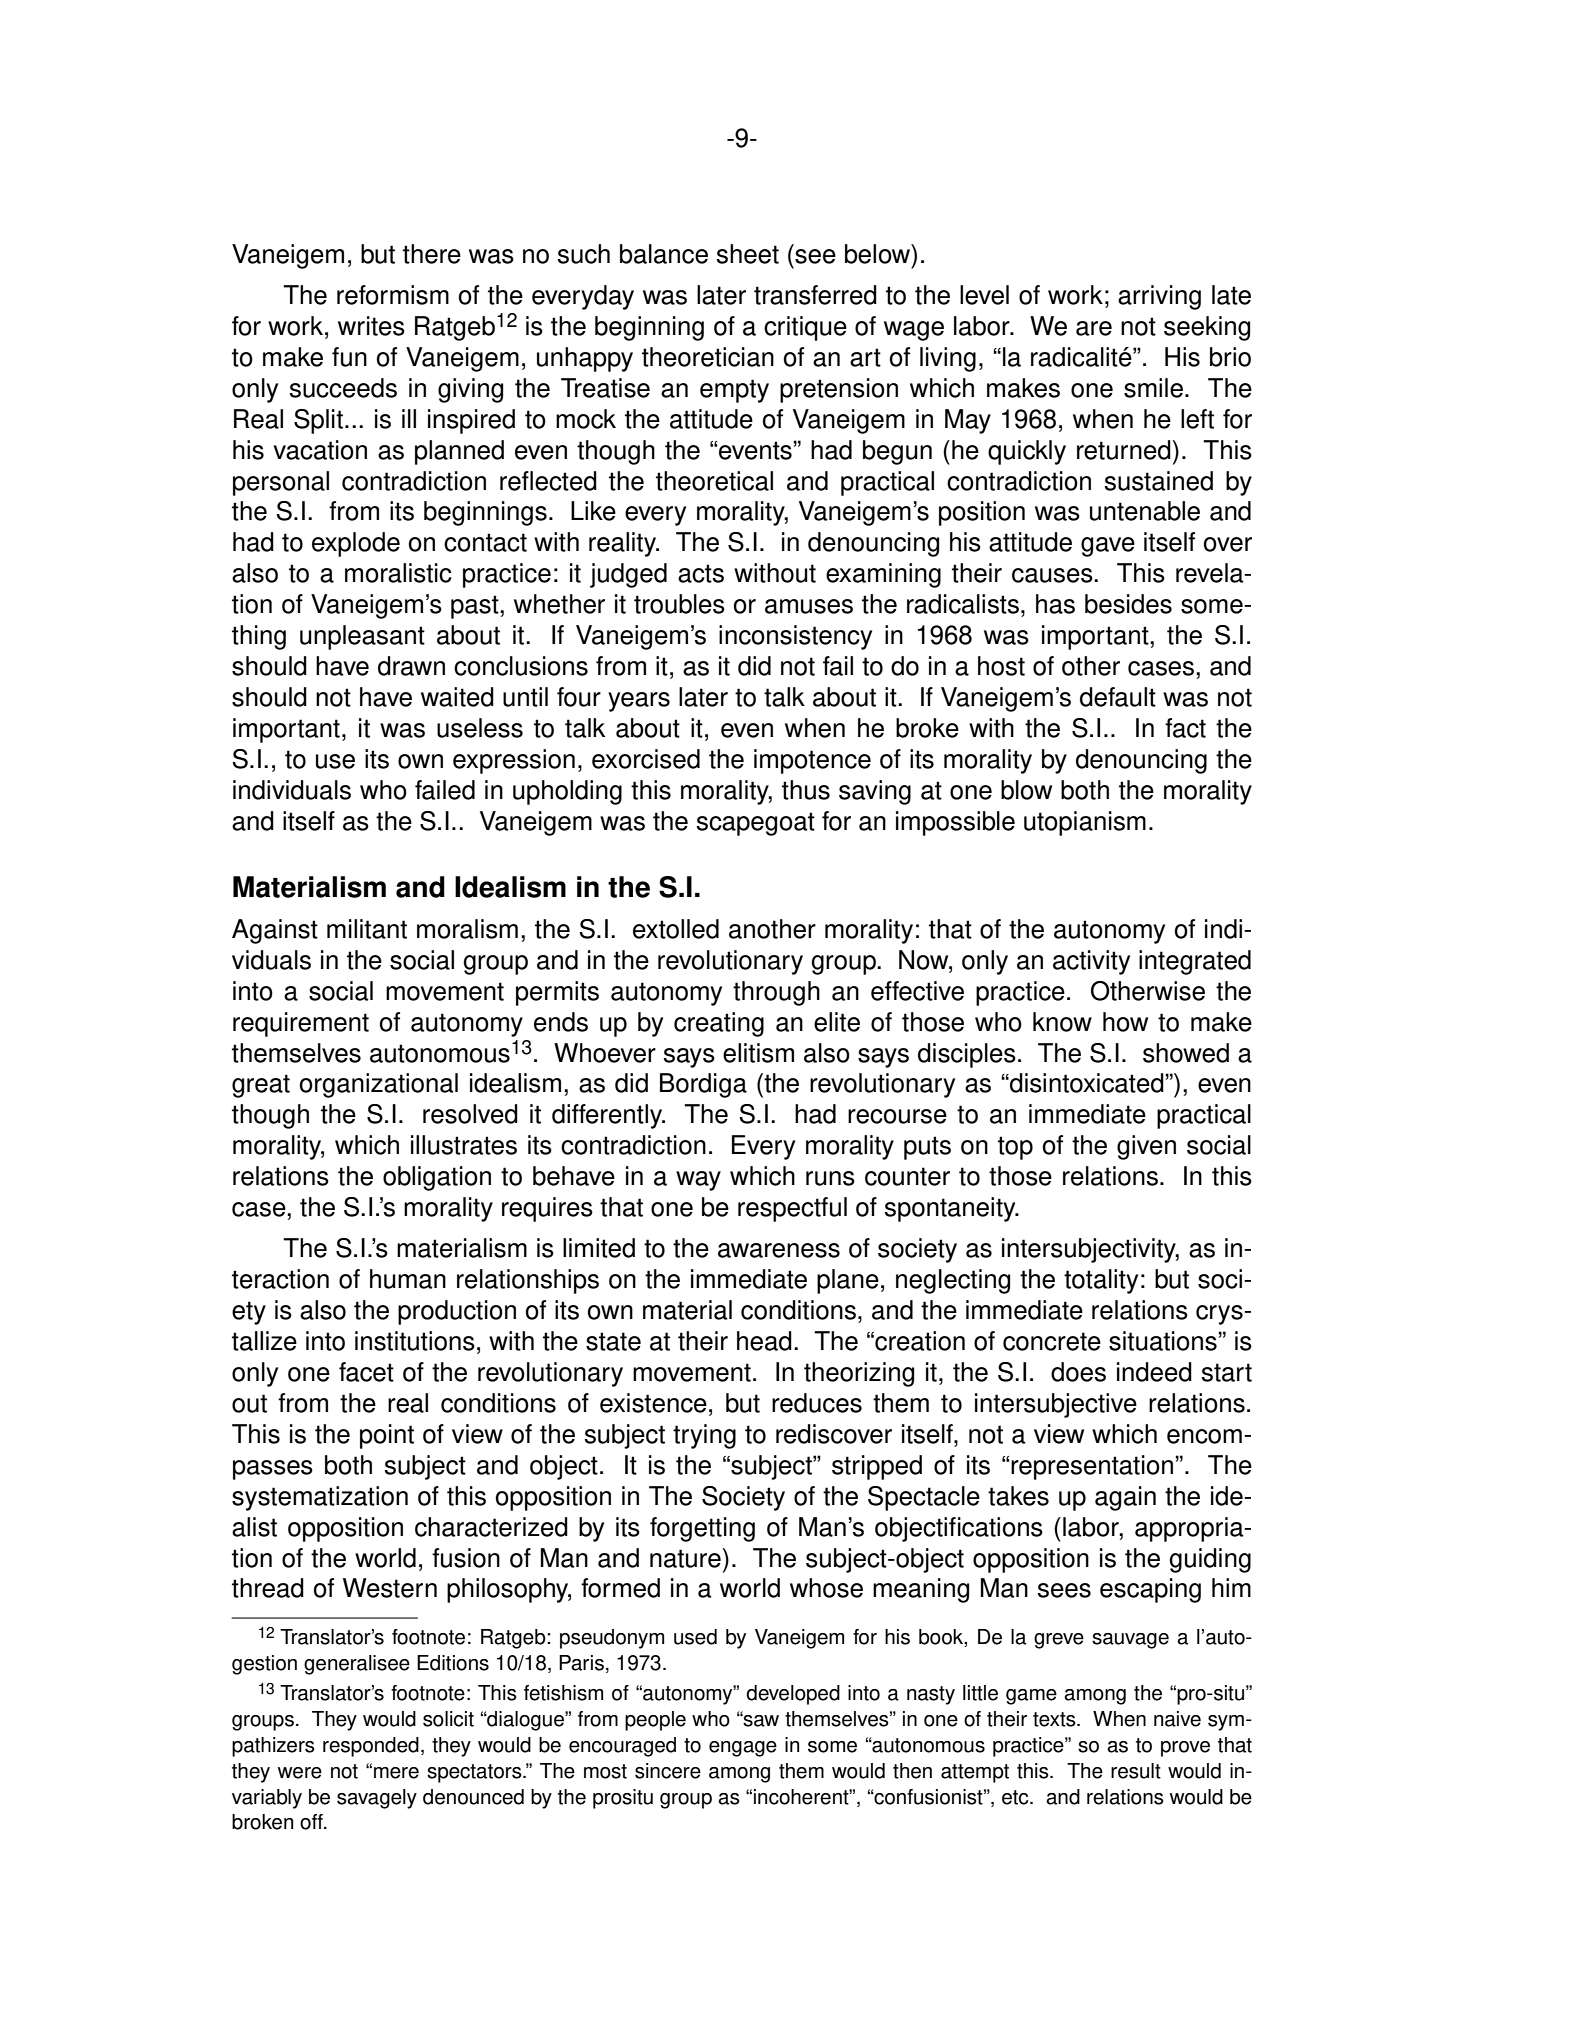 Image resolution: width=1577 pixels, height=2041 pixels. Describe the element at coordinates (1062, 1022) in the screenshot. I see `know` at that location.
